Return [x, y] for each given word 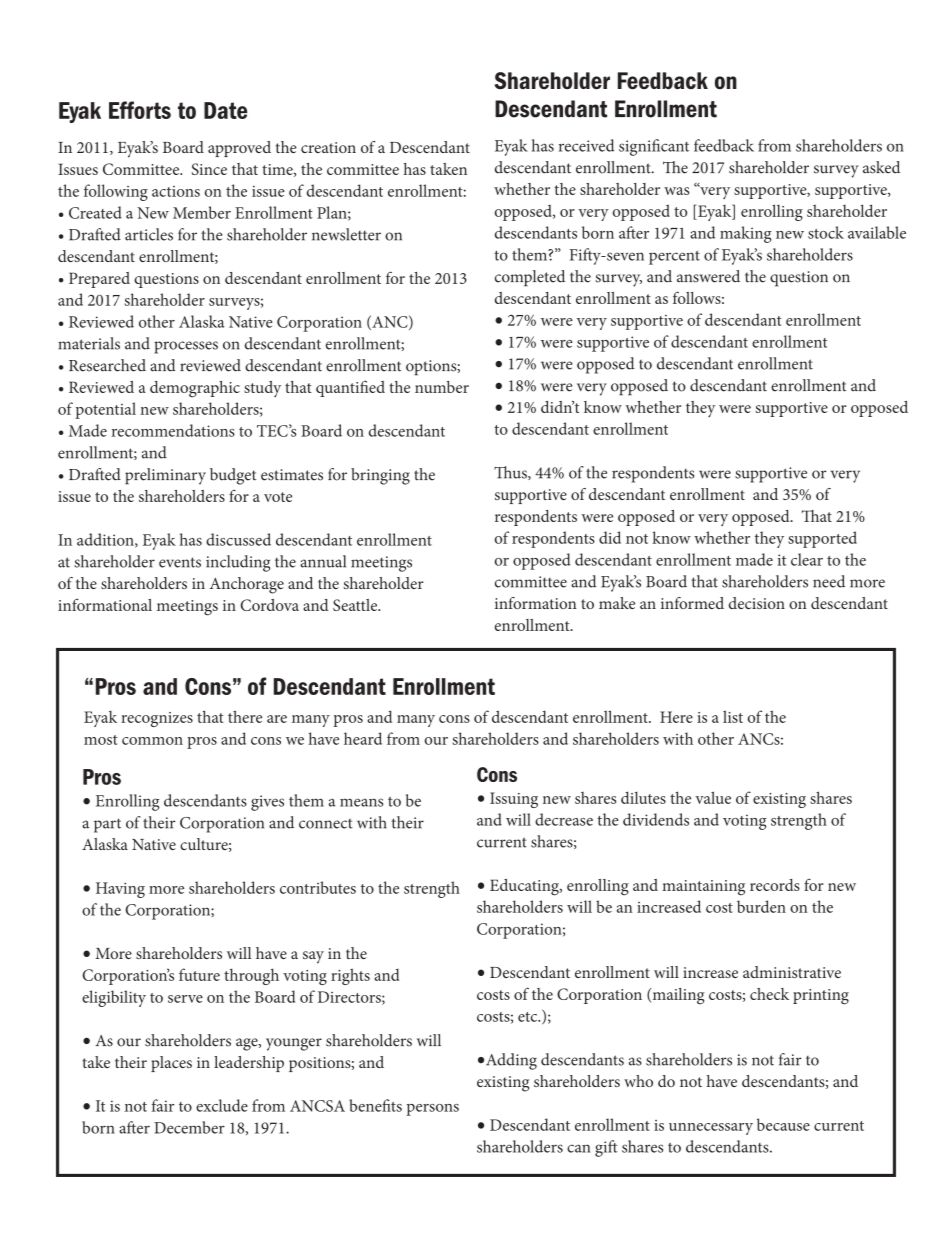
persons [432, 1110]
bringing [380, 476]
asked [881, 167]
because [783, 1124]
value [713, 797]
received [587, 145]
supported [822, 539]
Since [209, 169]
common [152, 741]
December [189, 1127]
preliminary [165, 476]
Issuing [514, 800]
